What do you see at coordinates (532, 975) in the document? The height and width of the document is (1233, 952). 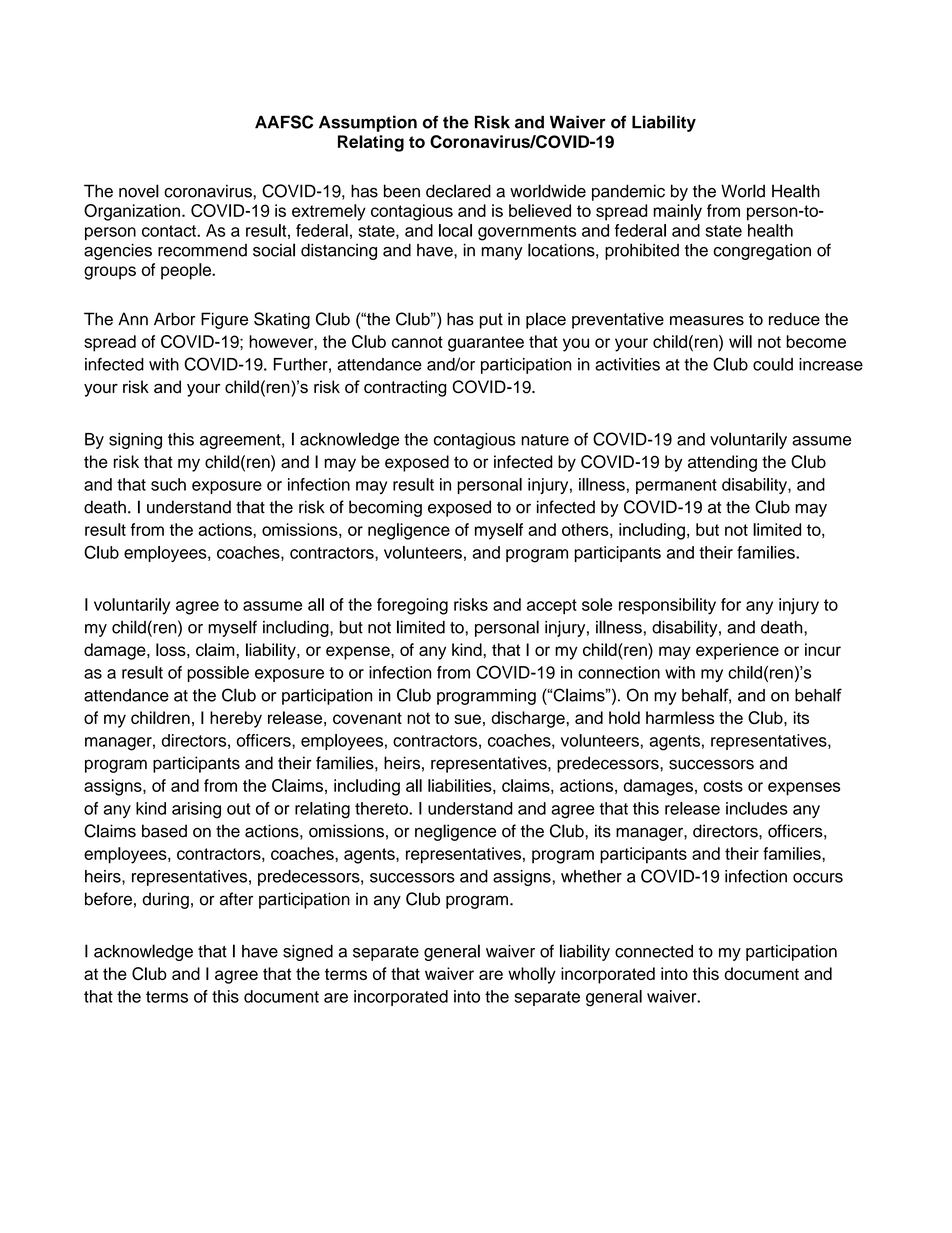 I see `wholly` at bounding box center [532, 975].
